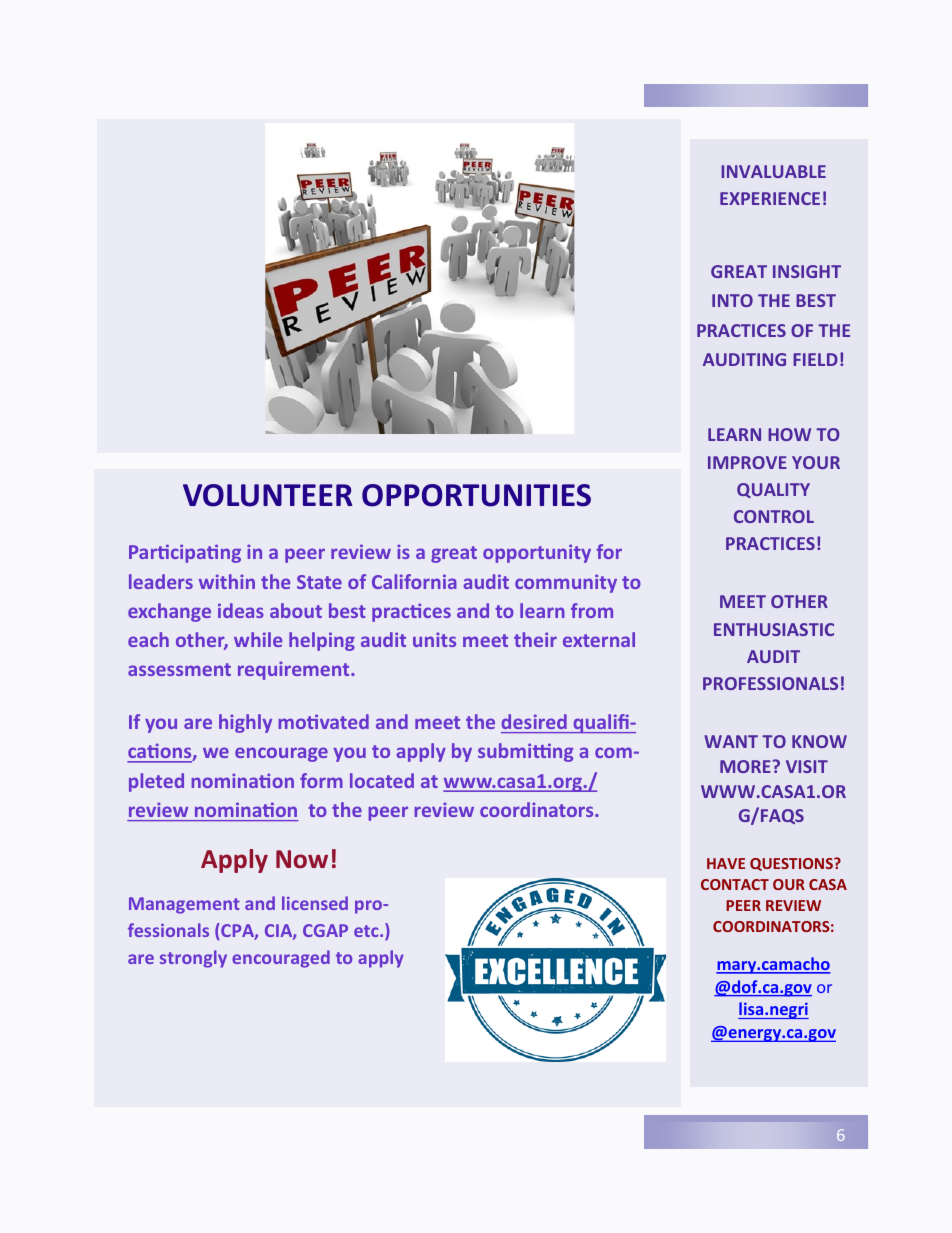 The height and width of the document is (1233, 952). I want to click on EXPERIENCE, so click(770, 198).
